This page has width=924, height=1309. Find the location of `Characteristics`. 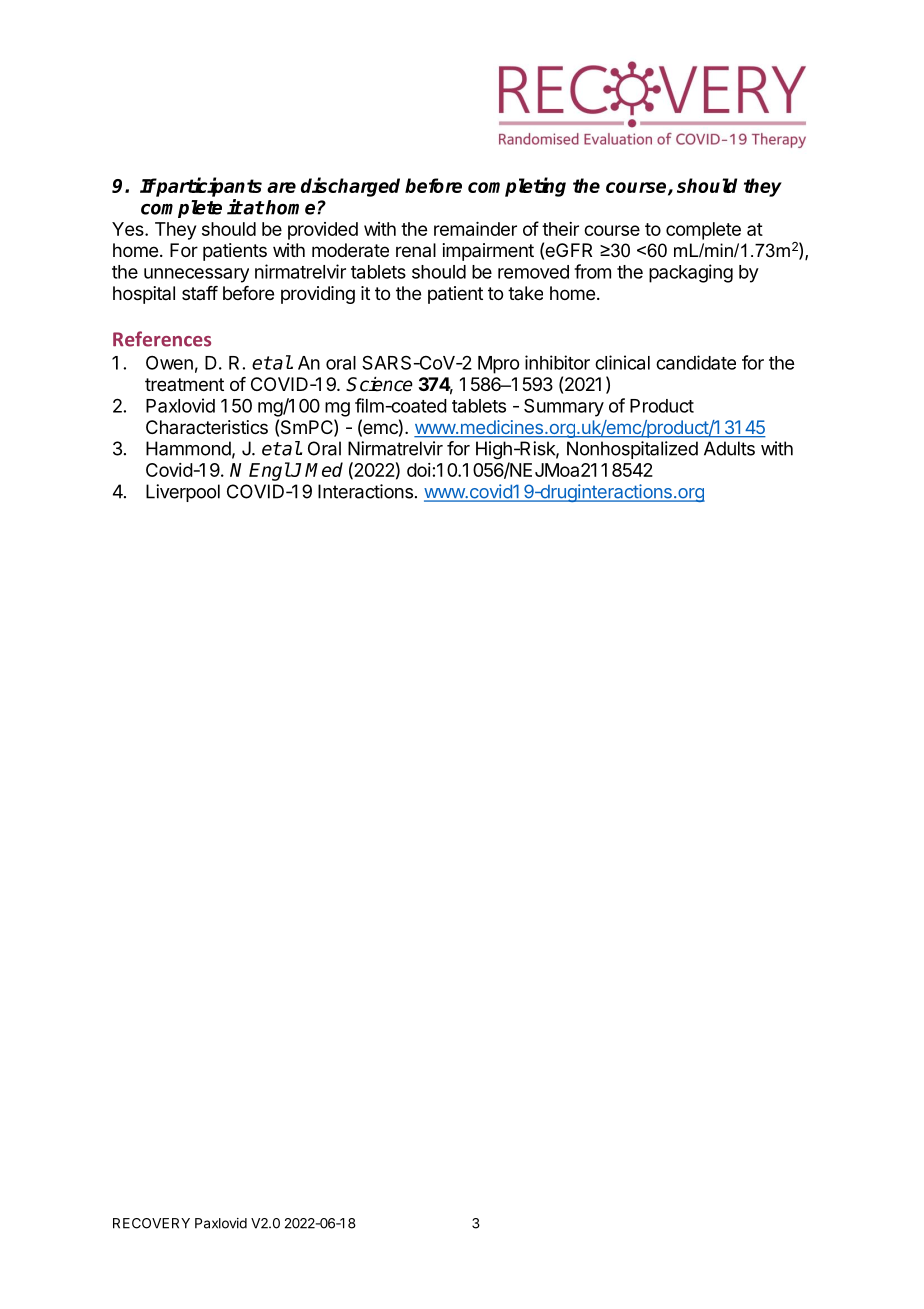

Characteristics is located at coordinates (207, 427).
